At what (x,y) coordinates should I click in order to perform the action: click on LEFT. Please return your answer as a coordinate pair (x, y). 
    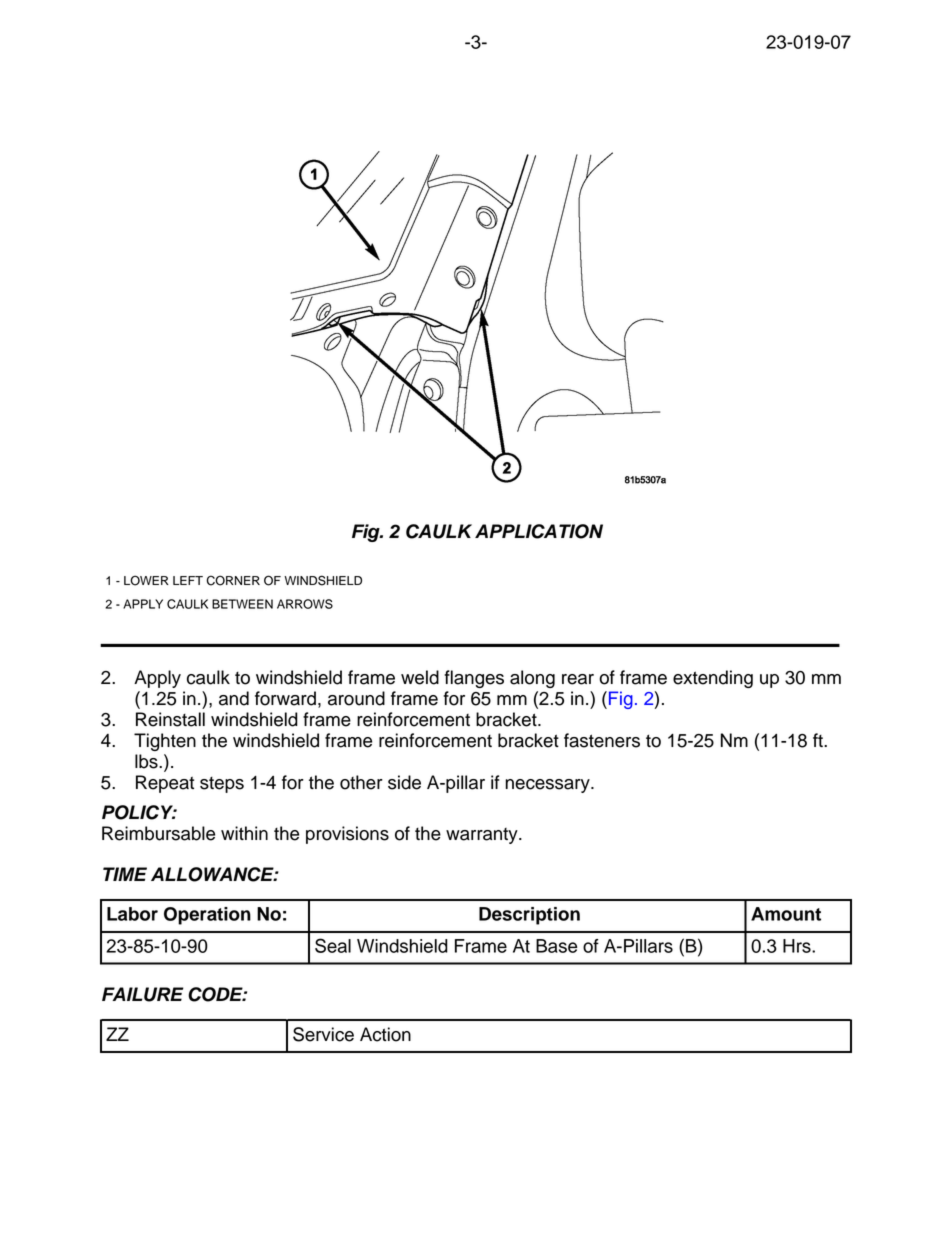
    Looking at the image, I should click on (188, 580).
